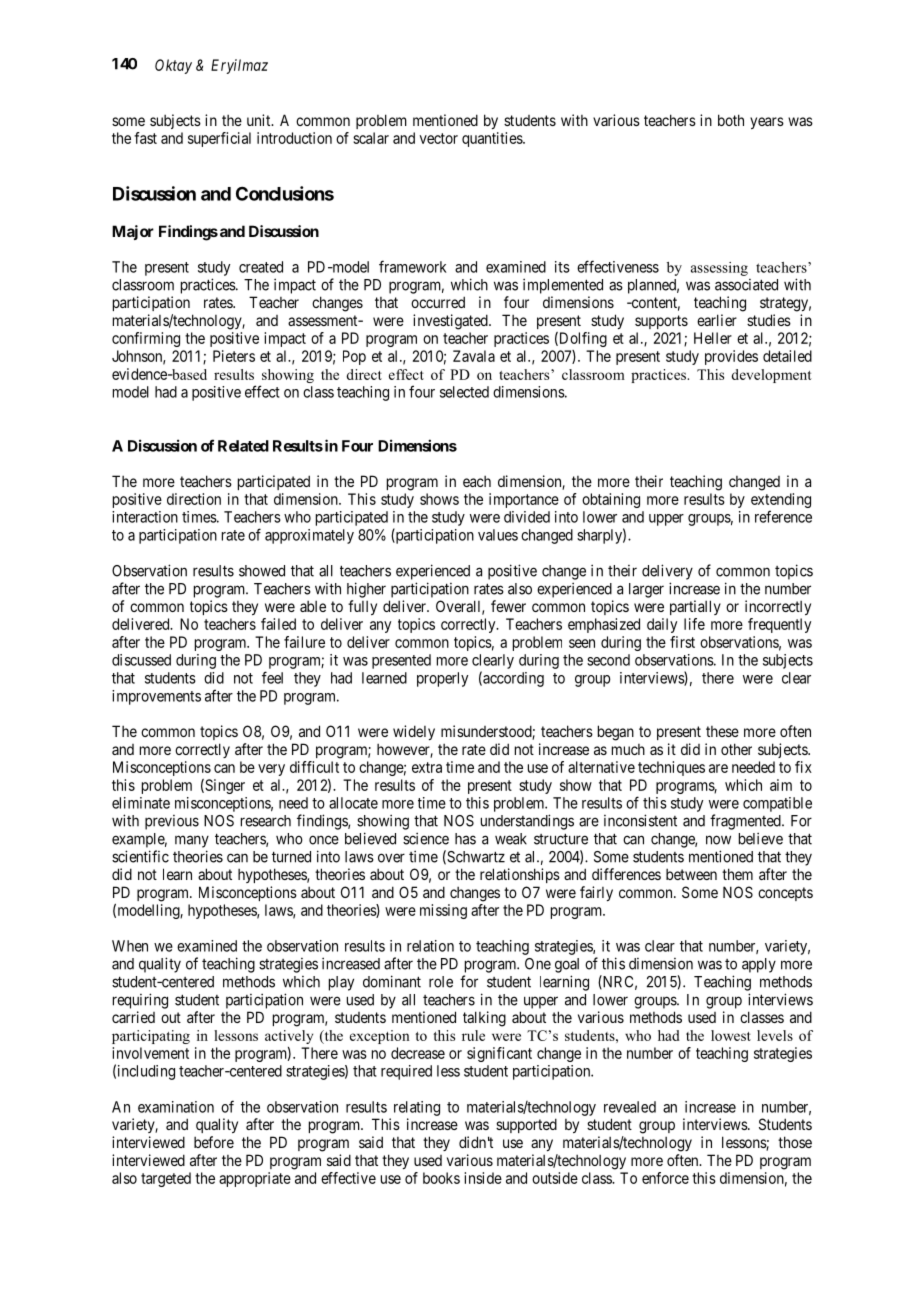 This screenshot has width=924, height=1308. Describe the element at coordinates (483, 1178) in the screenshot. I see `inside` at that location.
